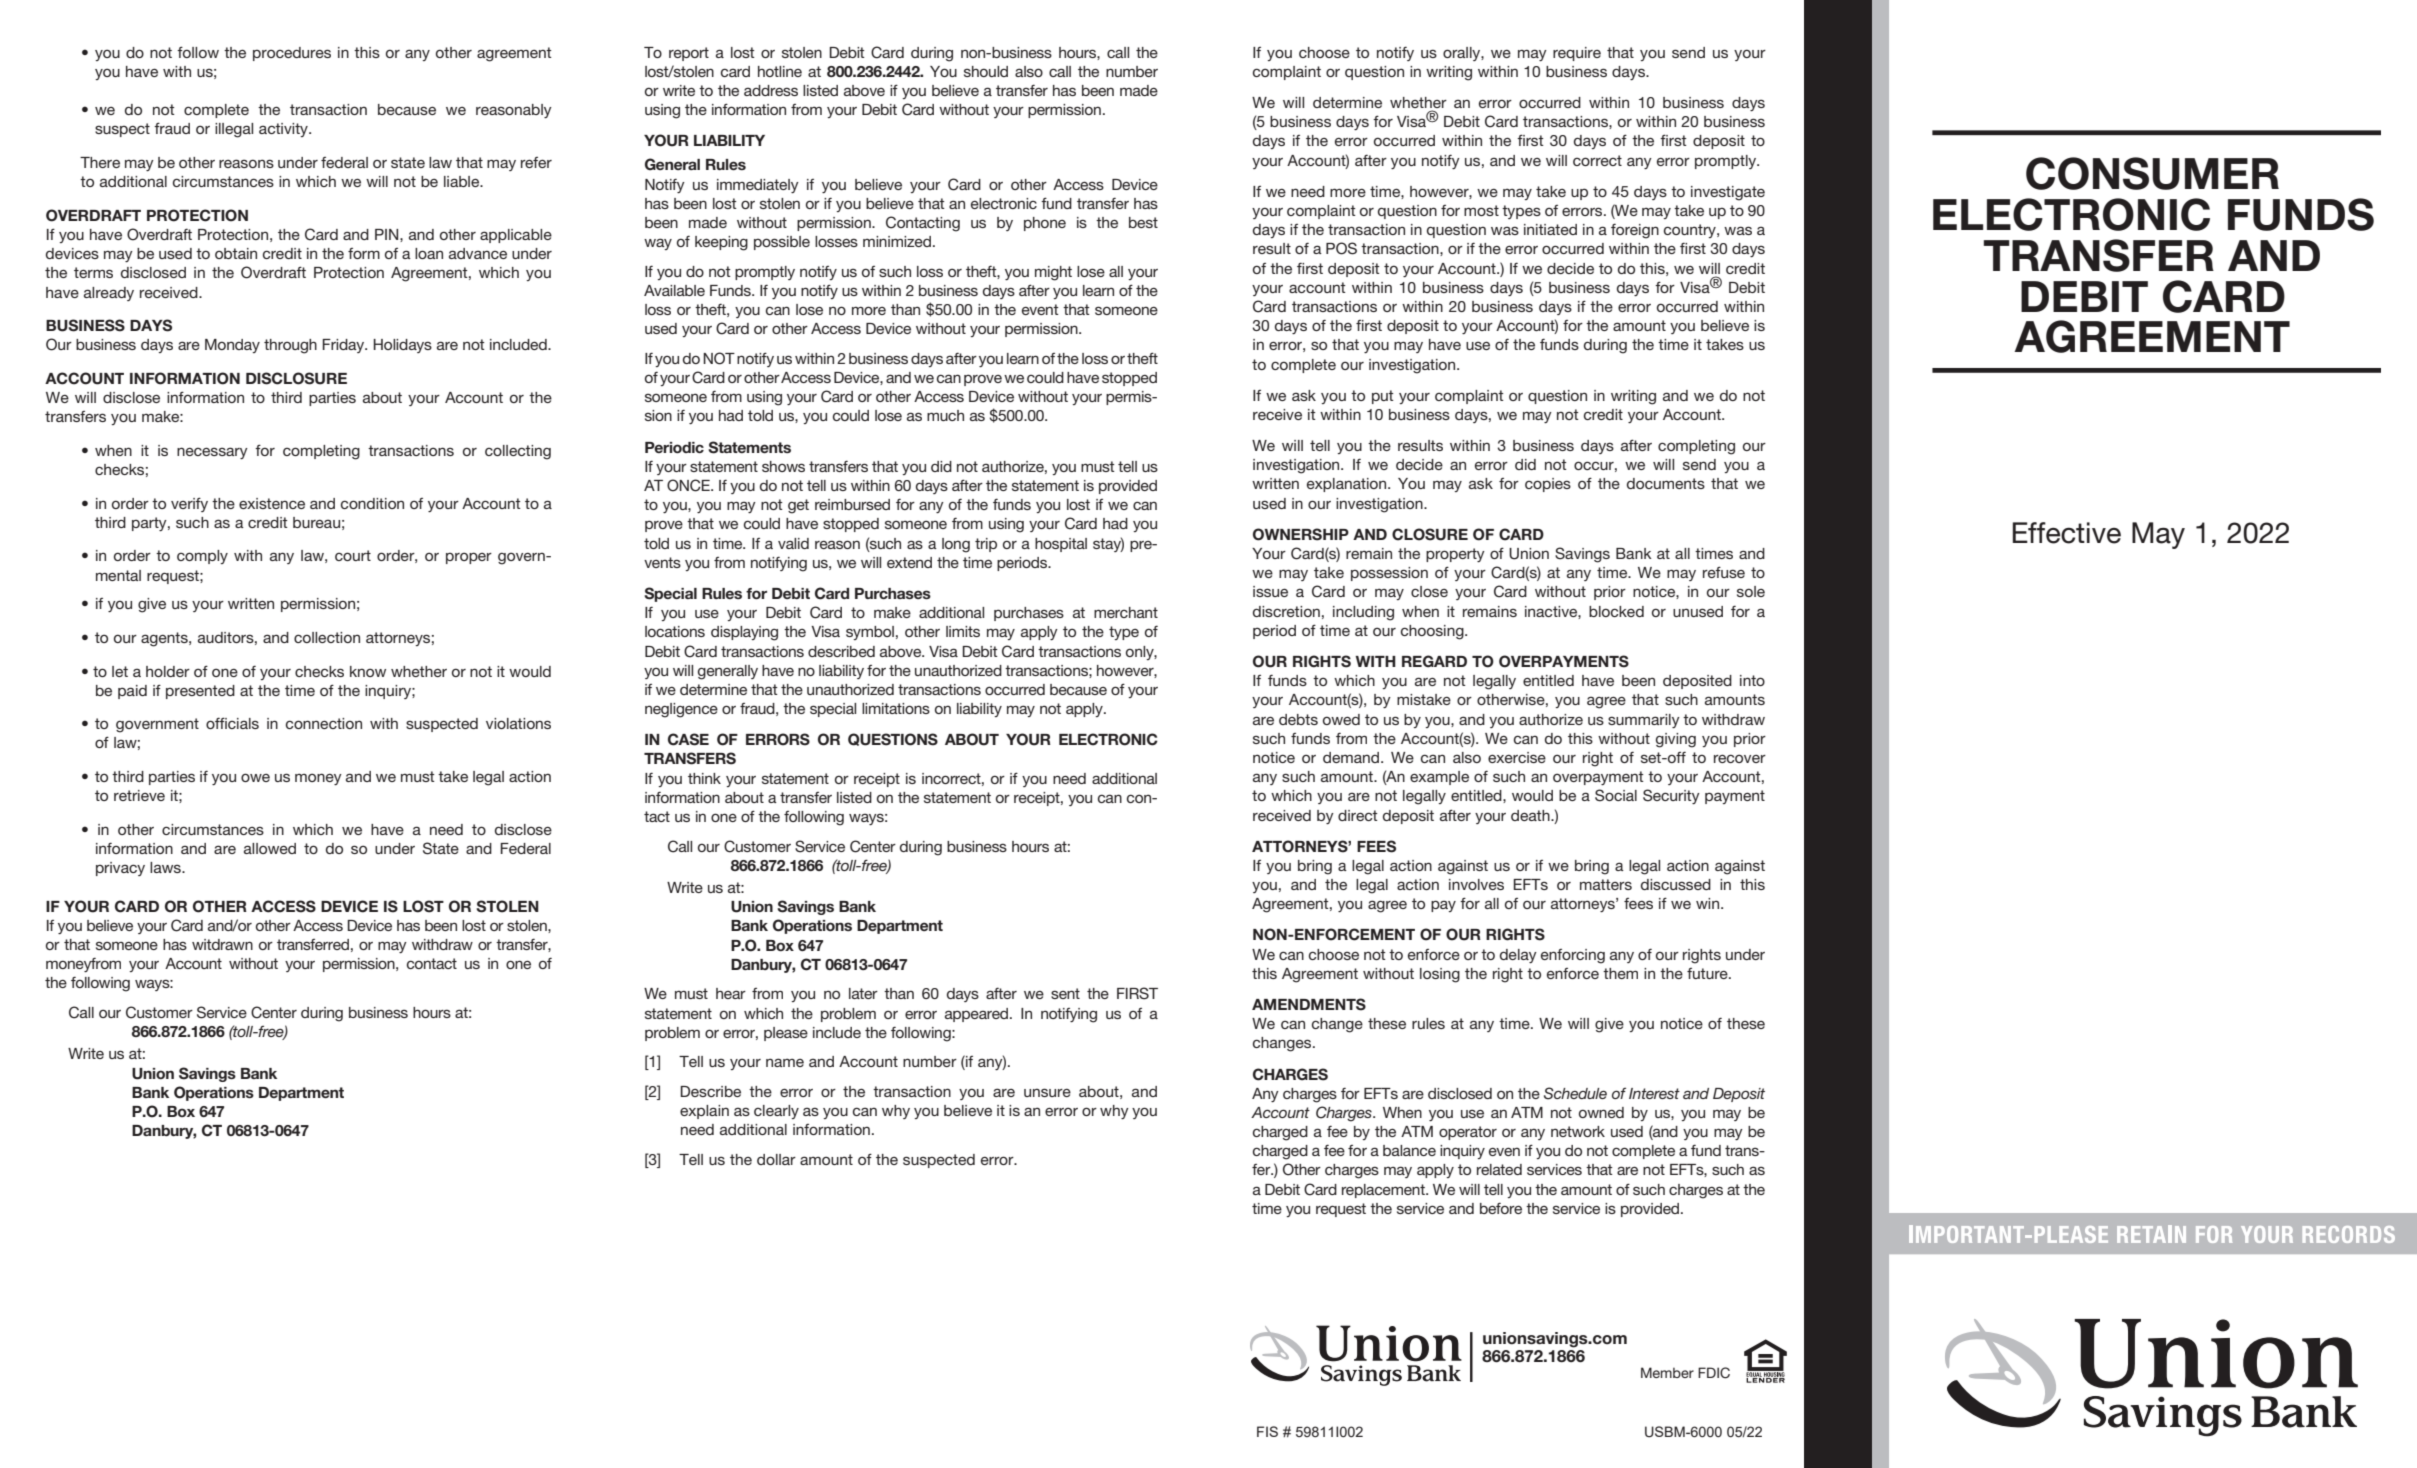 This screenshot has height=1468, width=2417. What do you see at coordinates (986, 71) in the screenshot?
I see `should` at bounding box center [986, 71].
